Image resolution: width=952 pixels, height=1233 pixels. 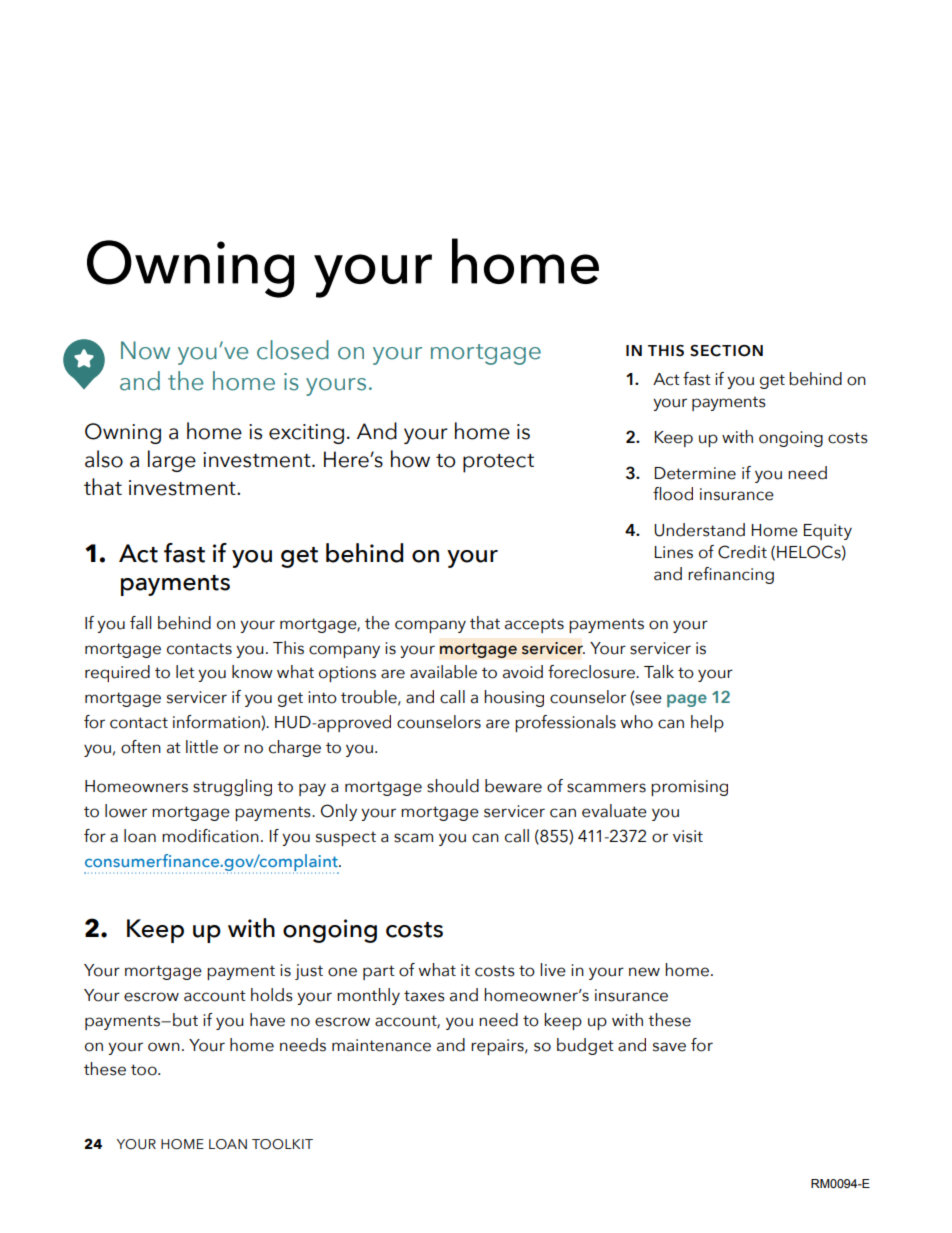 What do you see at coordinates (669, 1047) in the document?
I see `save` at bounding box center [669, 1047].
